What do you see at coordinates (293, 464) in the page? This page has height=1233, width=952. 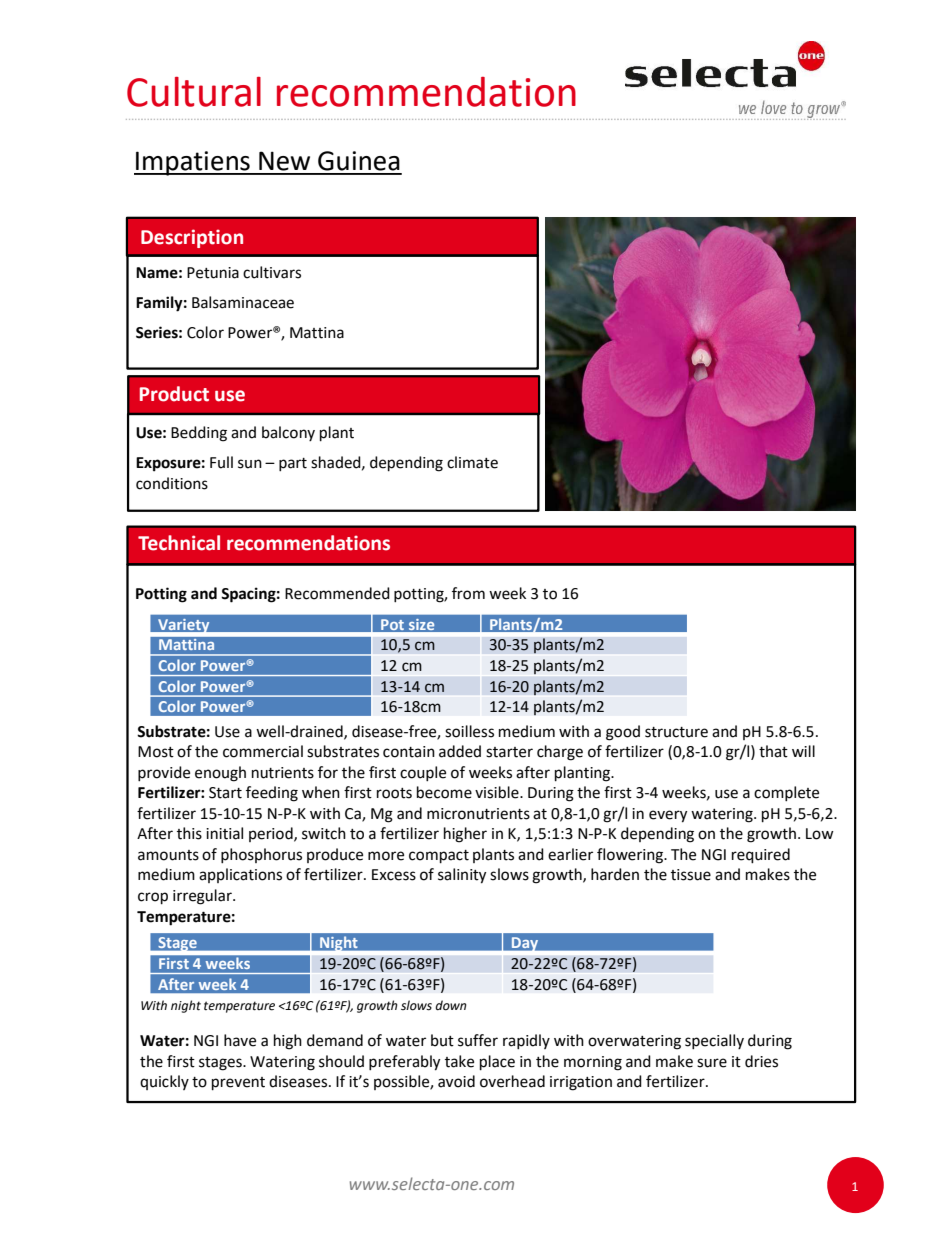 I see `part` at bounding box center [293, 464].
